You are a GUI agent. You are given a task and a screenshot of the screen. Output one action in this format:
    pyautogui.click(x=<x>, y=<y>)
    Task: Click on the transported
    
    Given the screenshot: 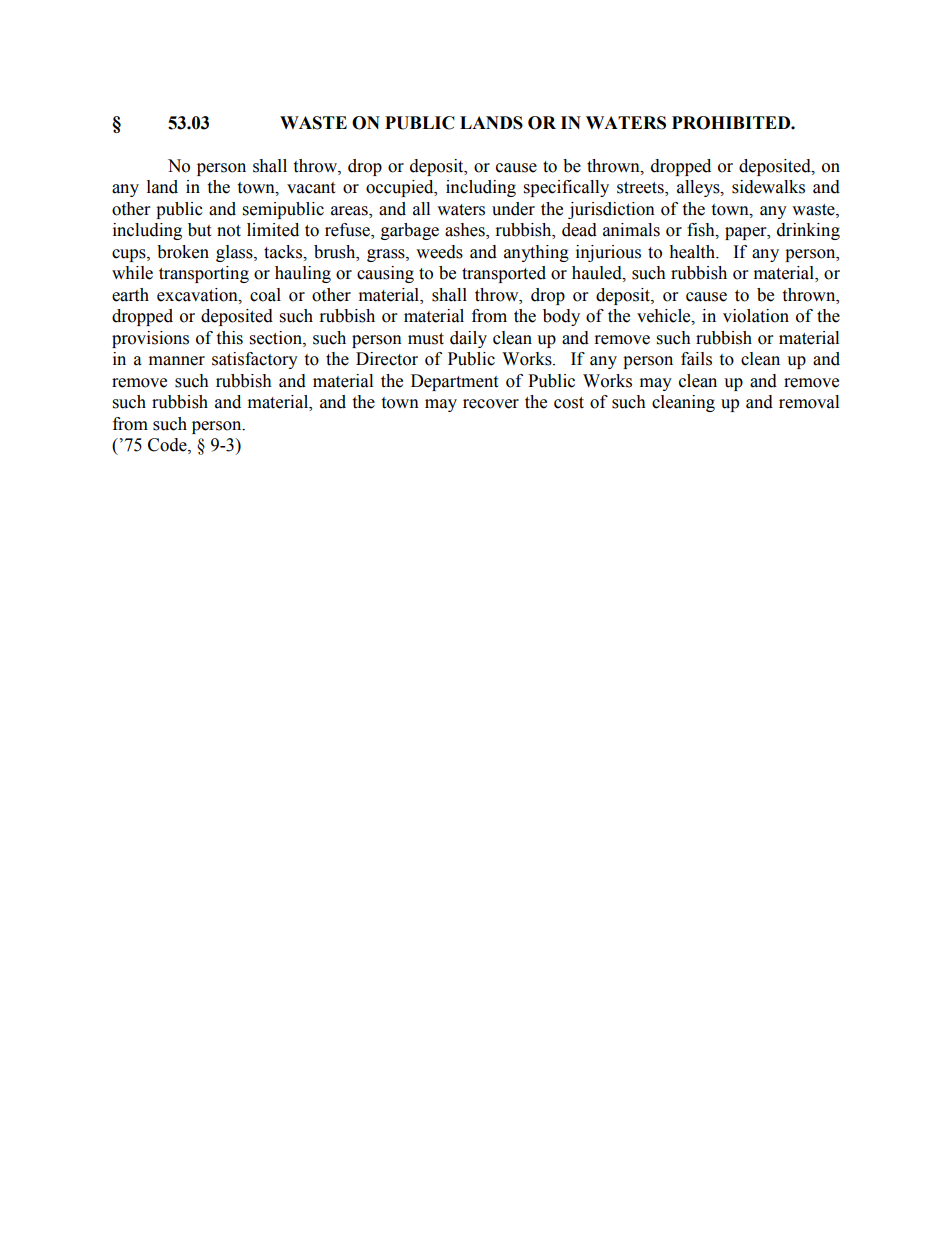 What is the action you would take?
    pyautogui.click(x=504, y=274)
